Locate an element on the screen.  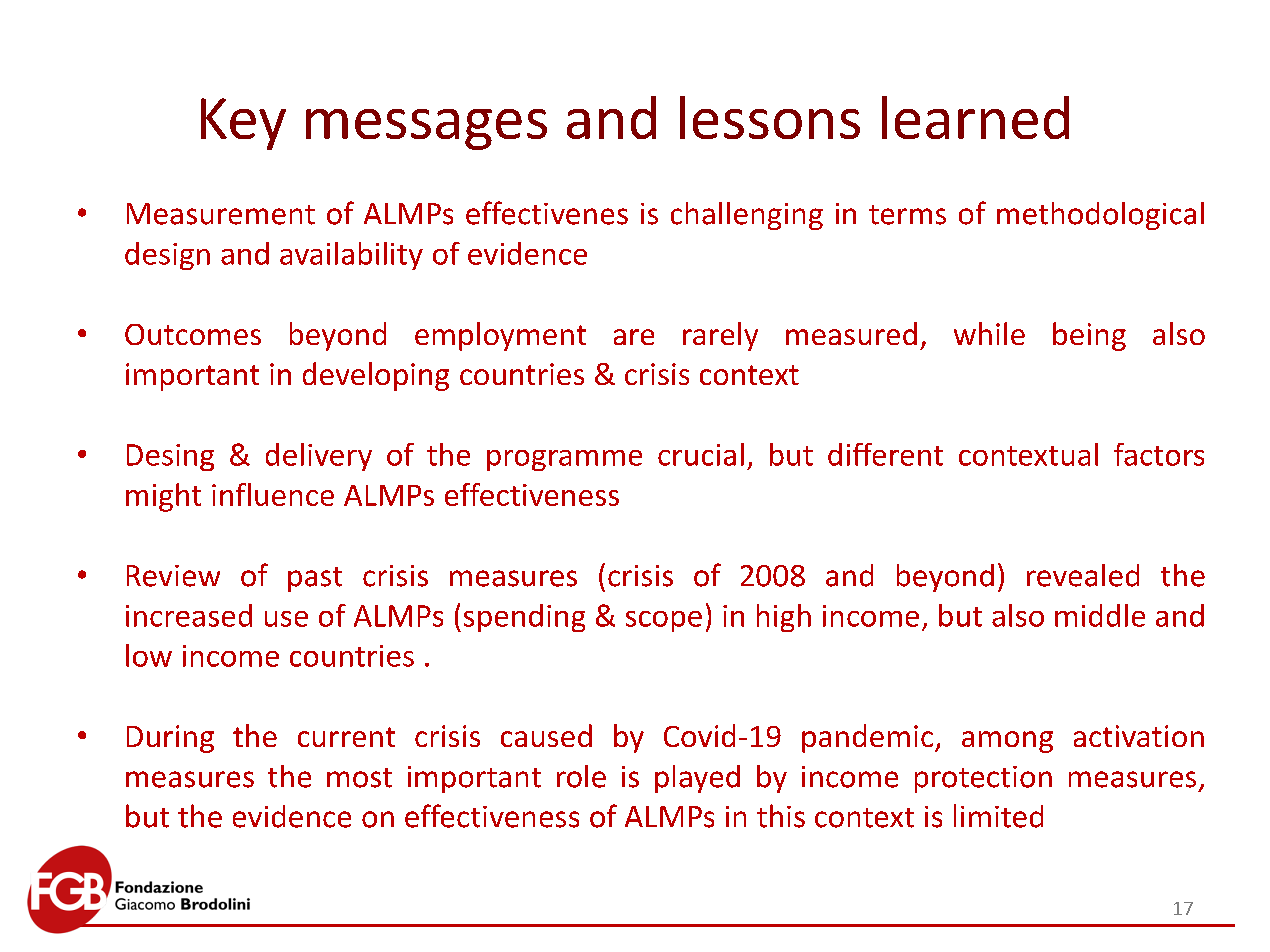
played is located at coordinates (697, 779).
